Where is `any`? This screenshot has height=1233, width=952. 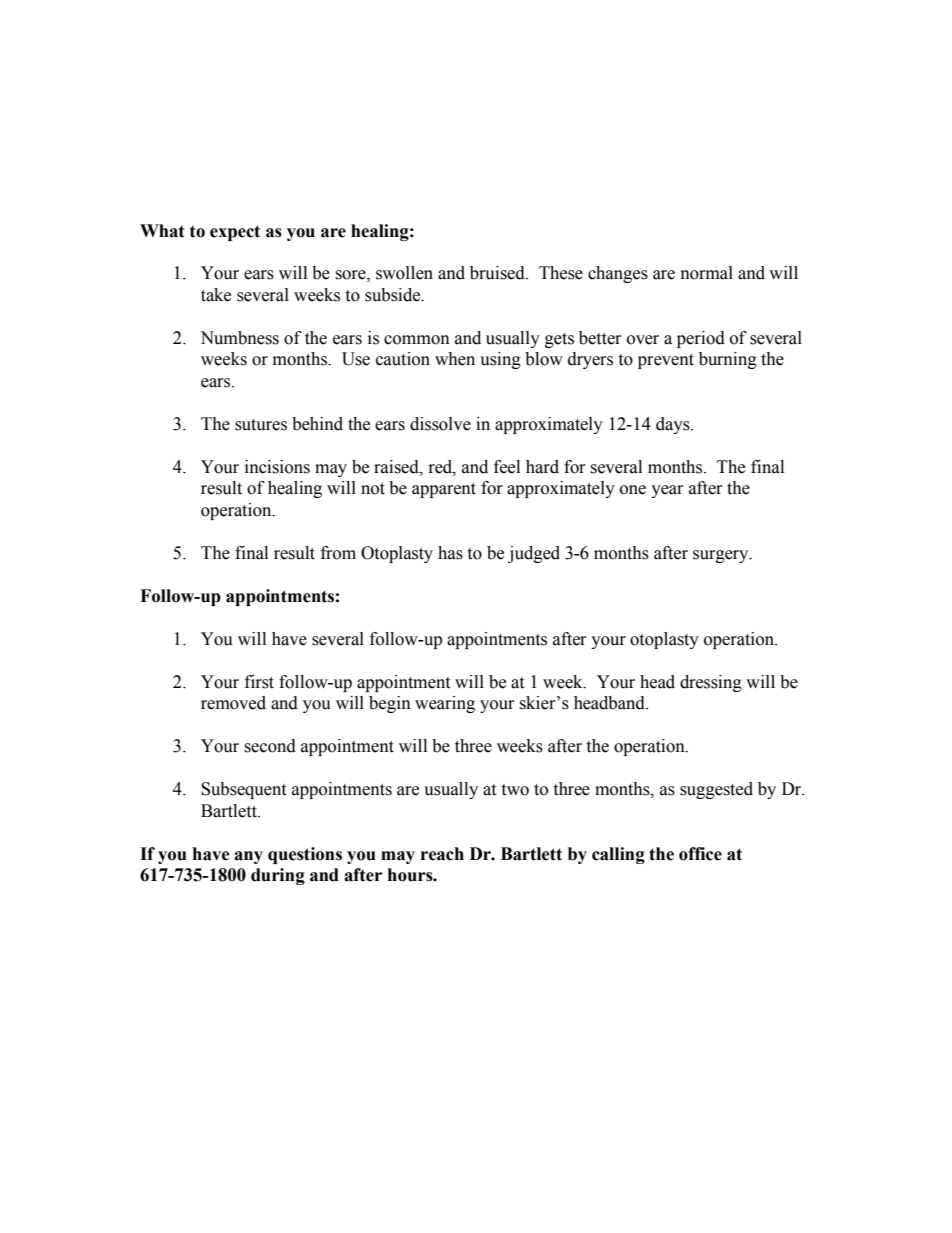
any is located at coordinates (248, 857).
